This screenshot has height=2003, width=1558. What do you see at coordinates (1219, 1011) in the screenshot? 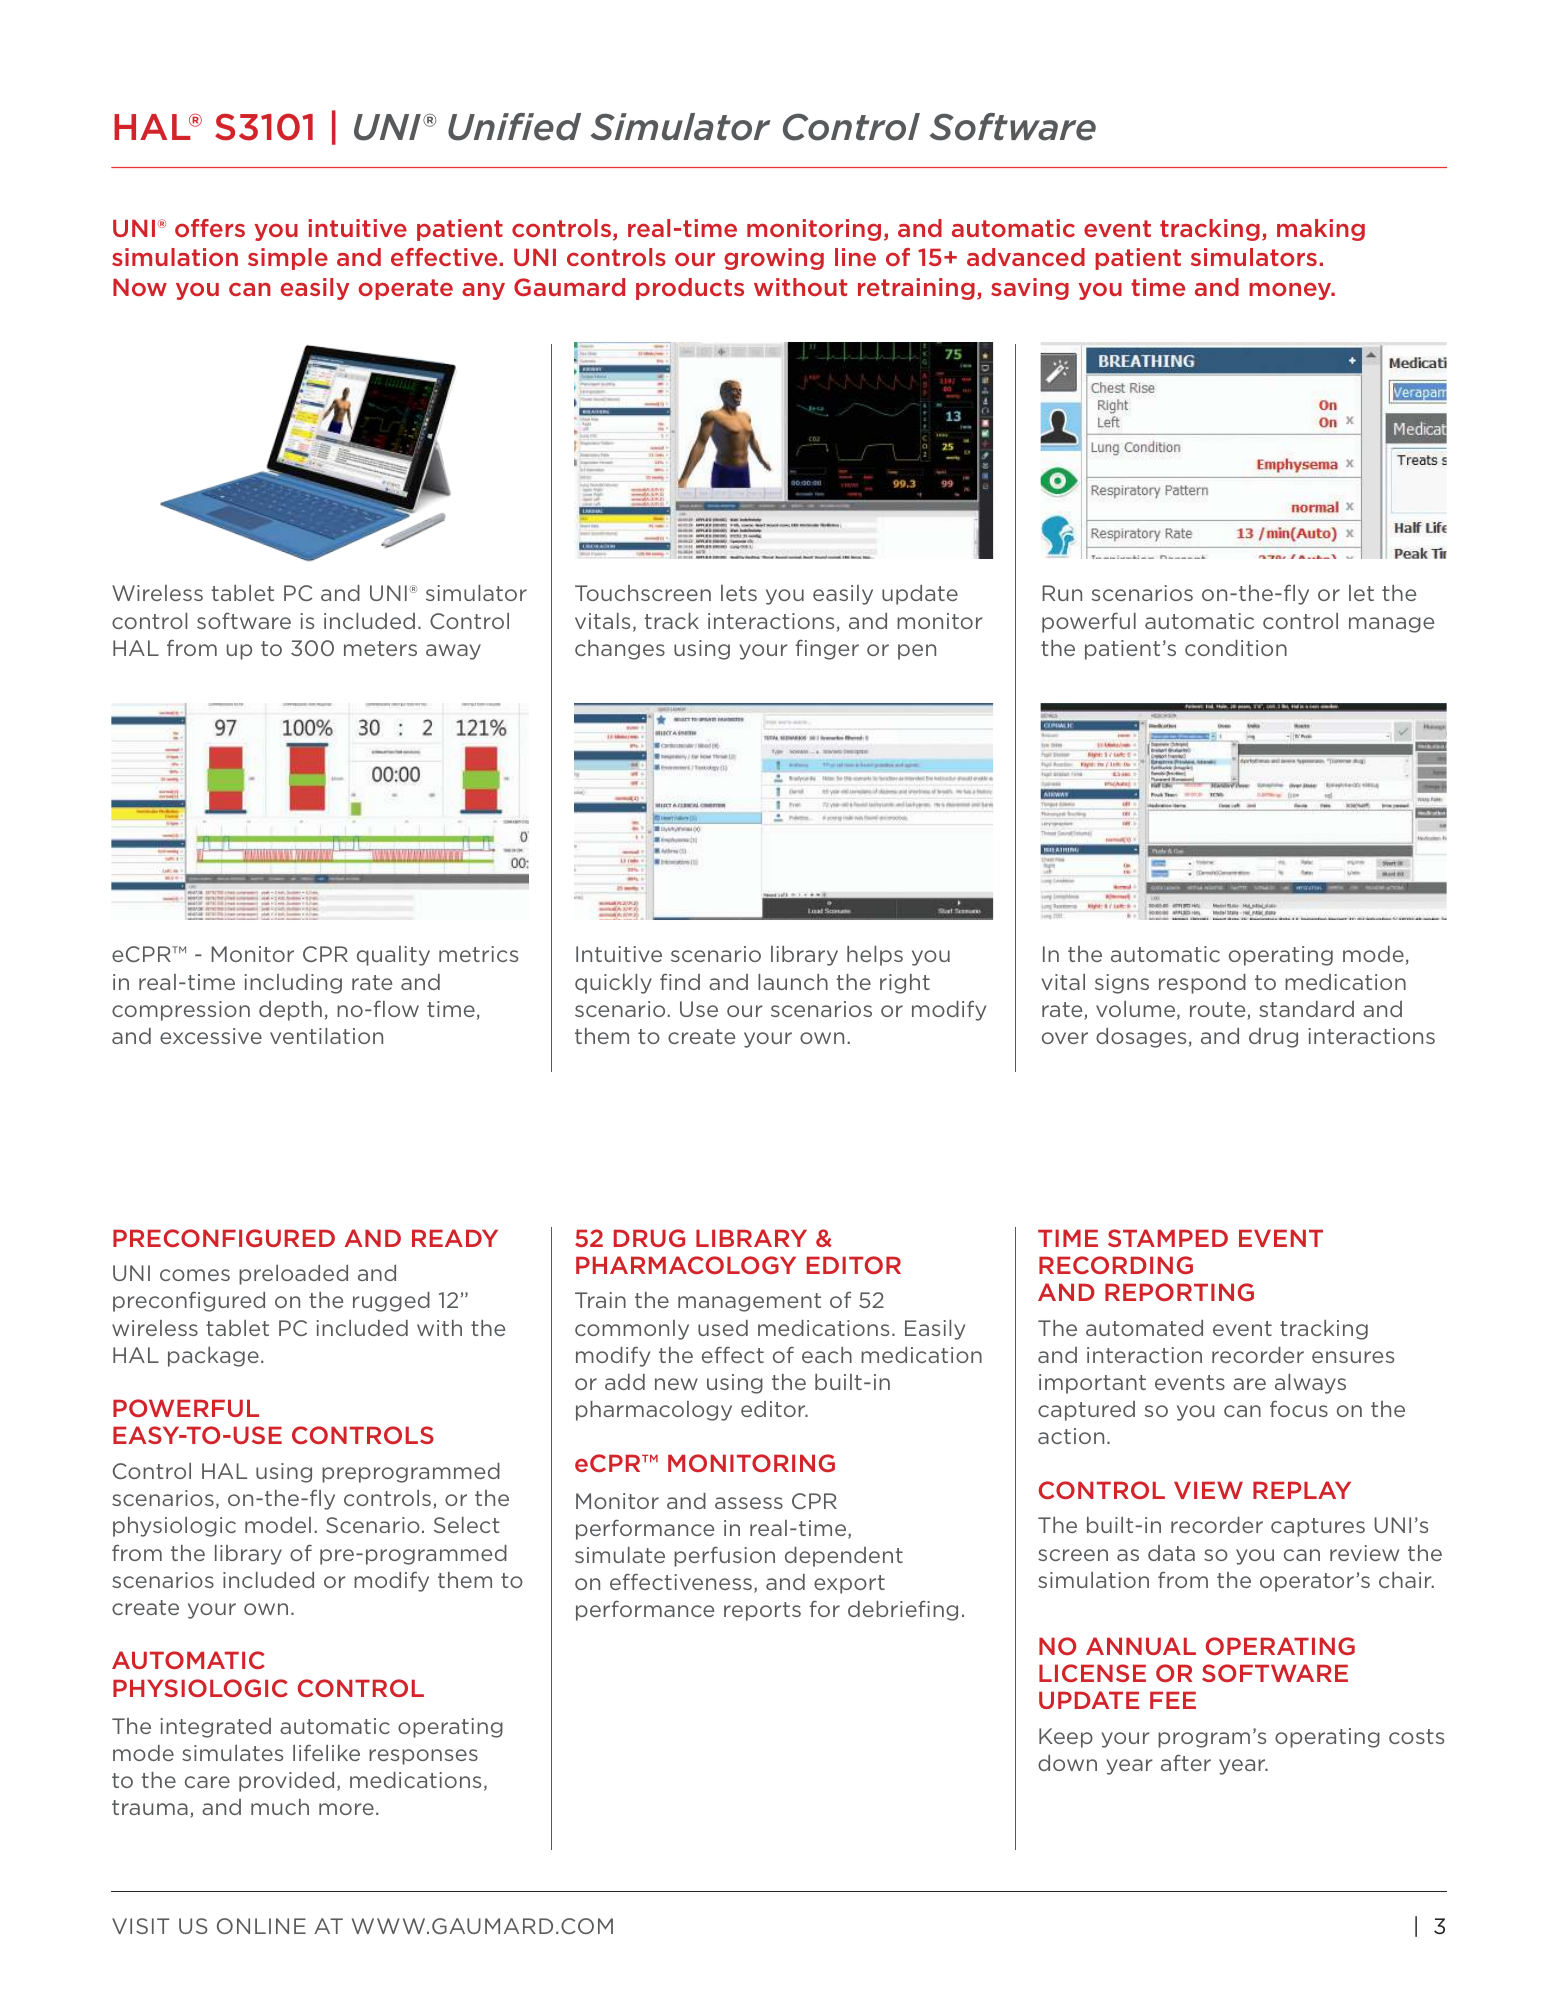
I see `route` at bounding box center [1219, 1011].
